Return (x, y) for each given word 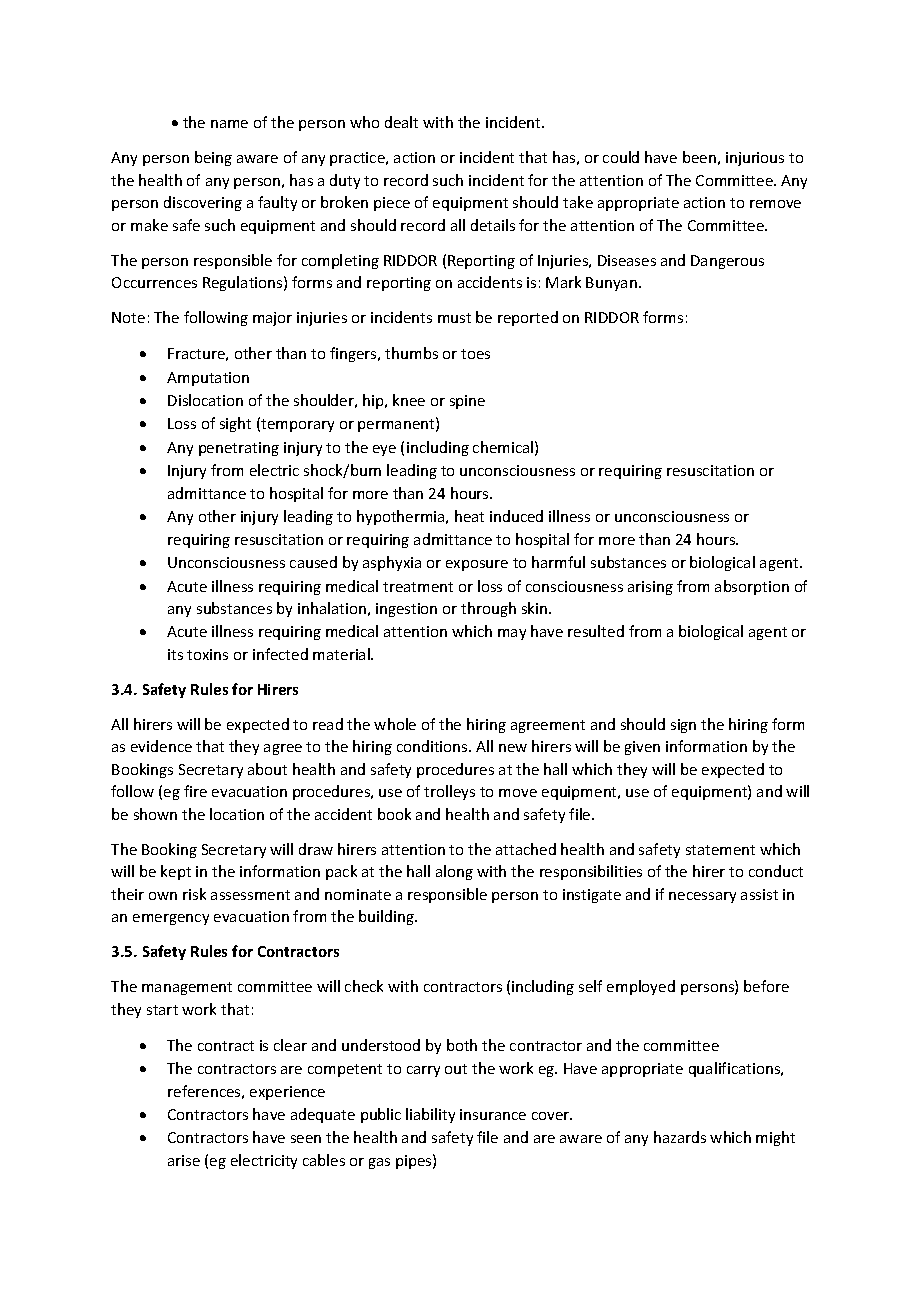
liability (430, 1115)
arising (650, 588)
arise (184, 1160)
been (699, 157)
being (213, 158)
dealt (401, 122)
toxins (207, 654)
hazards (680, 1137)
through (488, 609)
